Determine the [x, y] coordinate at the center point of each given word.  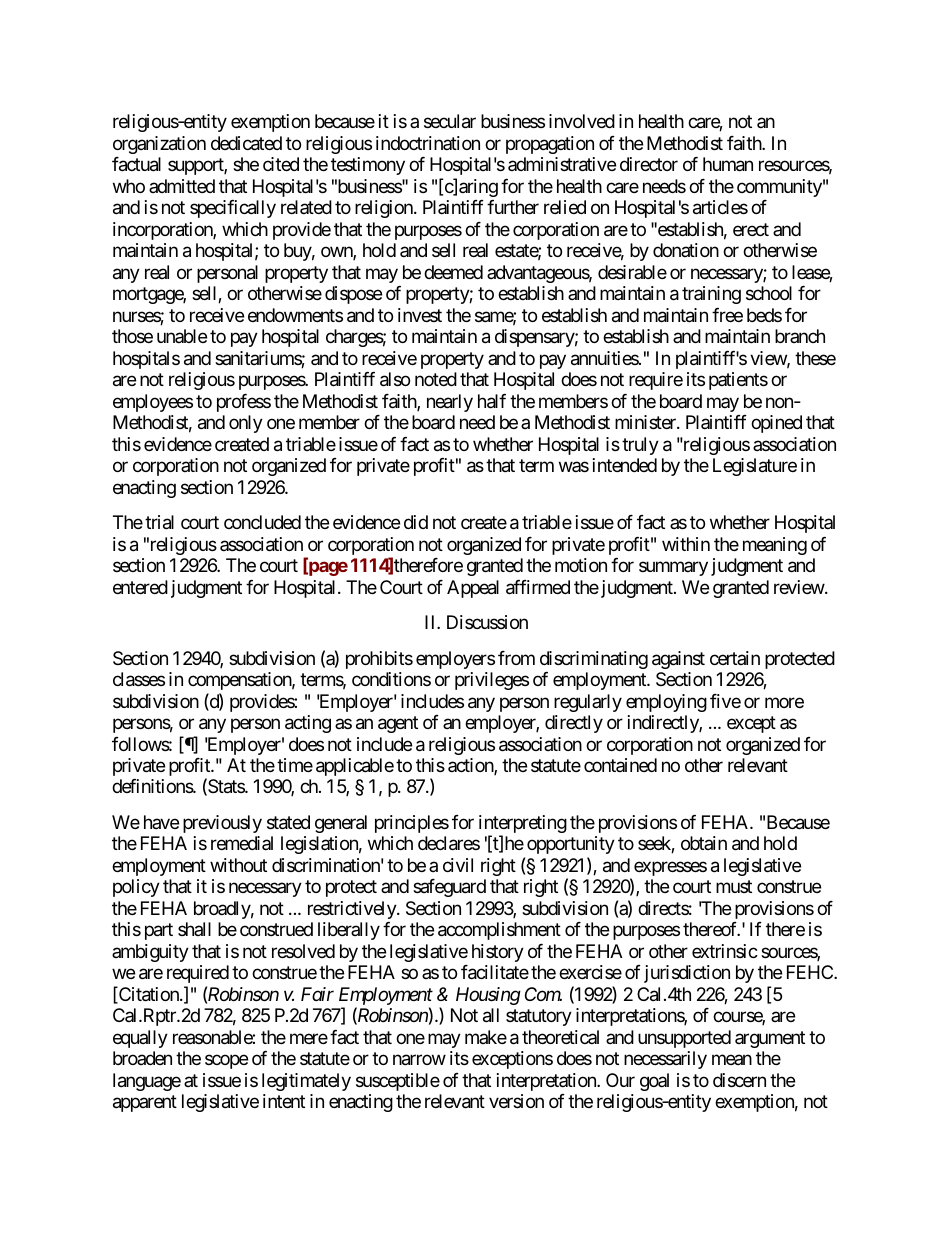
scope [226, 1062]
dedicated [246, 143]
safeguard [449, 888]
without [238, 865]
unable [182, 336]
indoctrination [428, 143]
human [728, 164]
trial [159, 522]
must [734, 887]
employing [666, 703]
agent [398, 724]
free [727, 315]
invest [420, 315]
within [686, 544]
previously [222, 824]
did [416, 522]
